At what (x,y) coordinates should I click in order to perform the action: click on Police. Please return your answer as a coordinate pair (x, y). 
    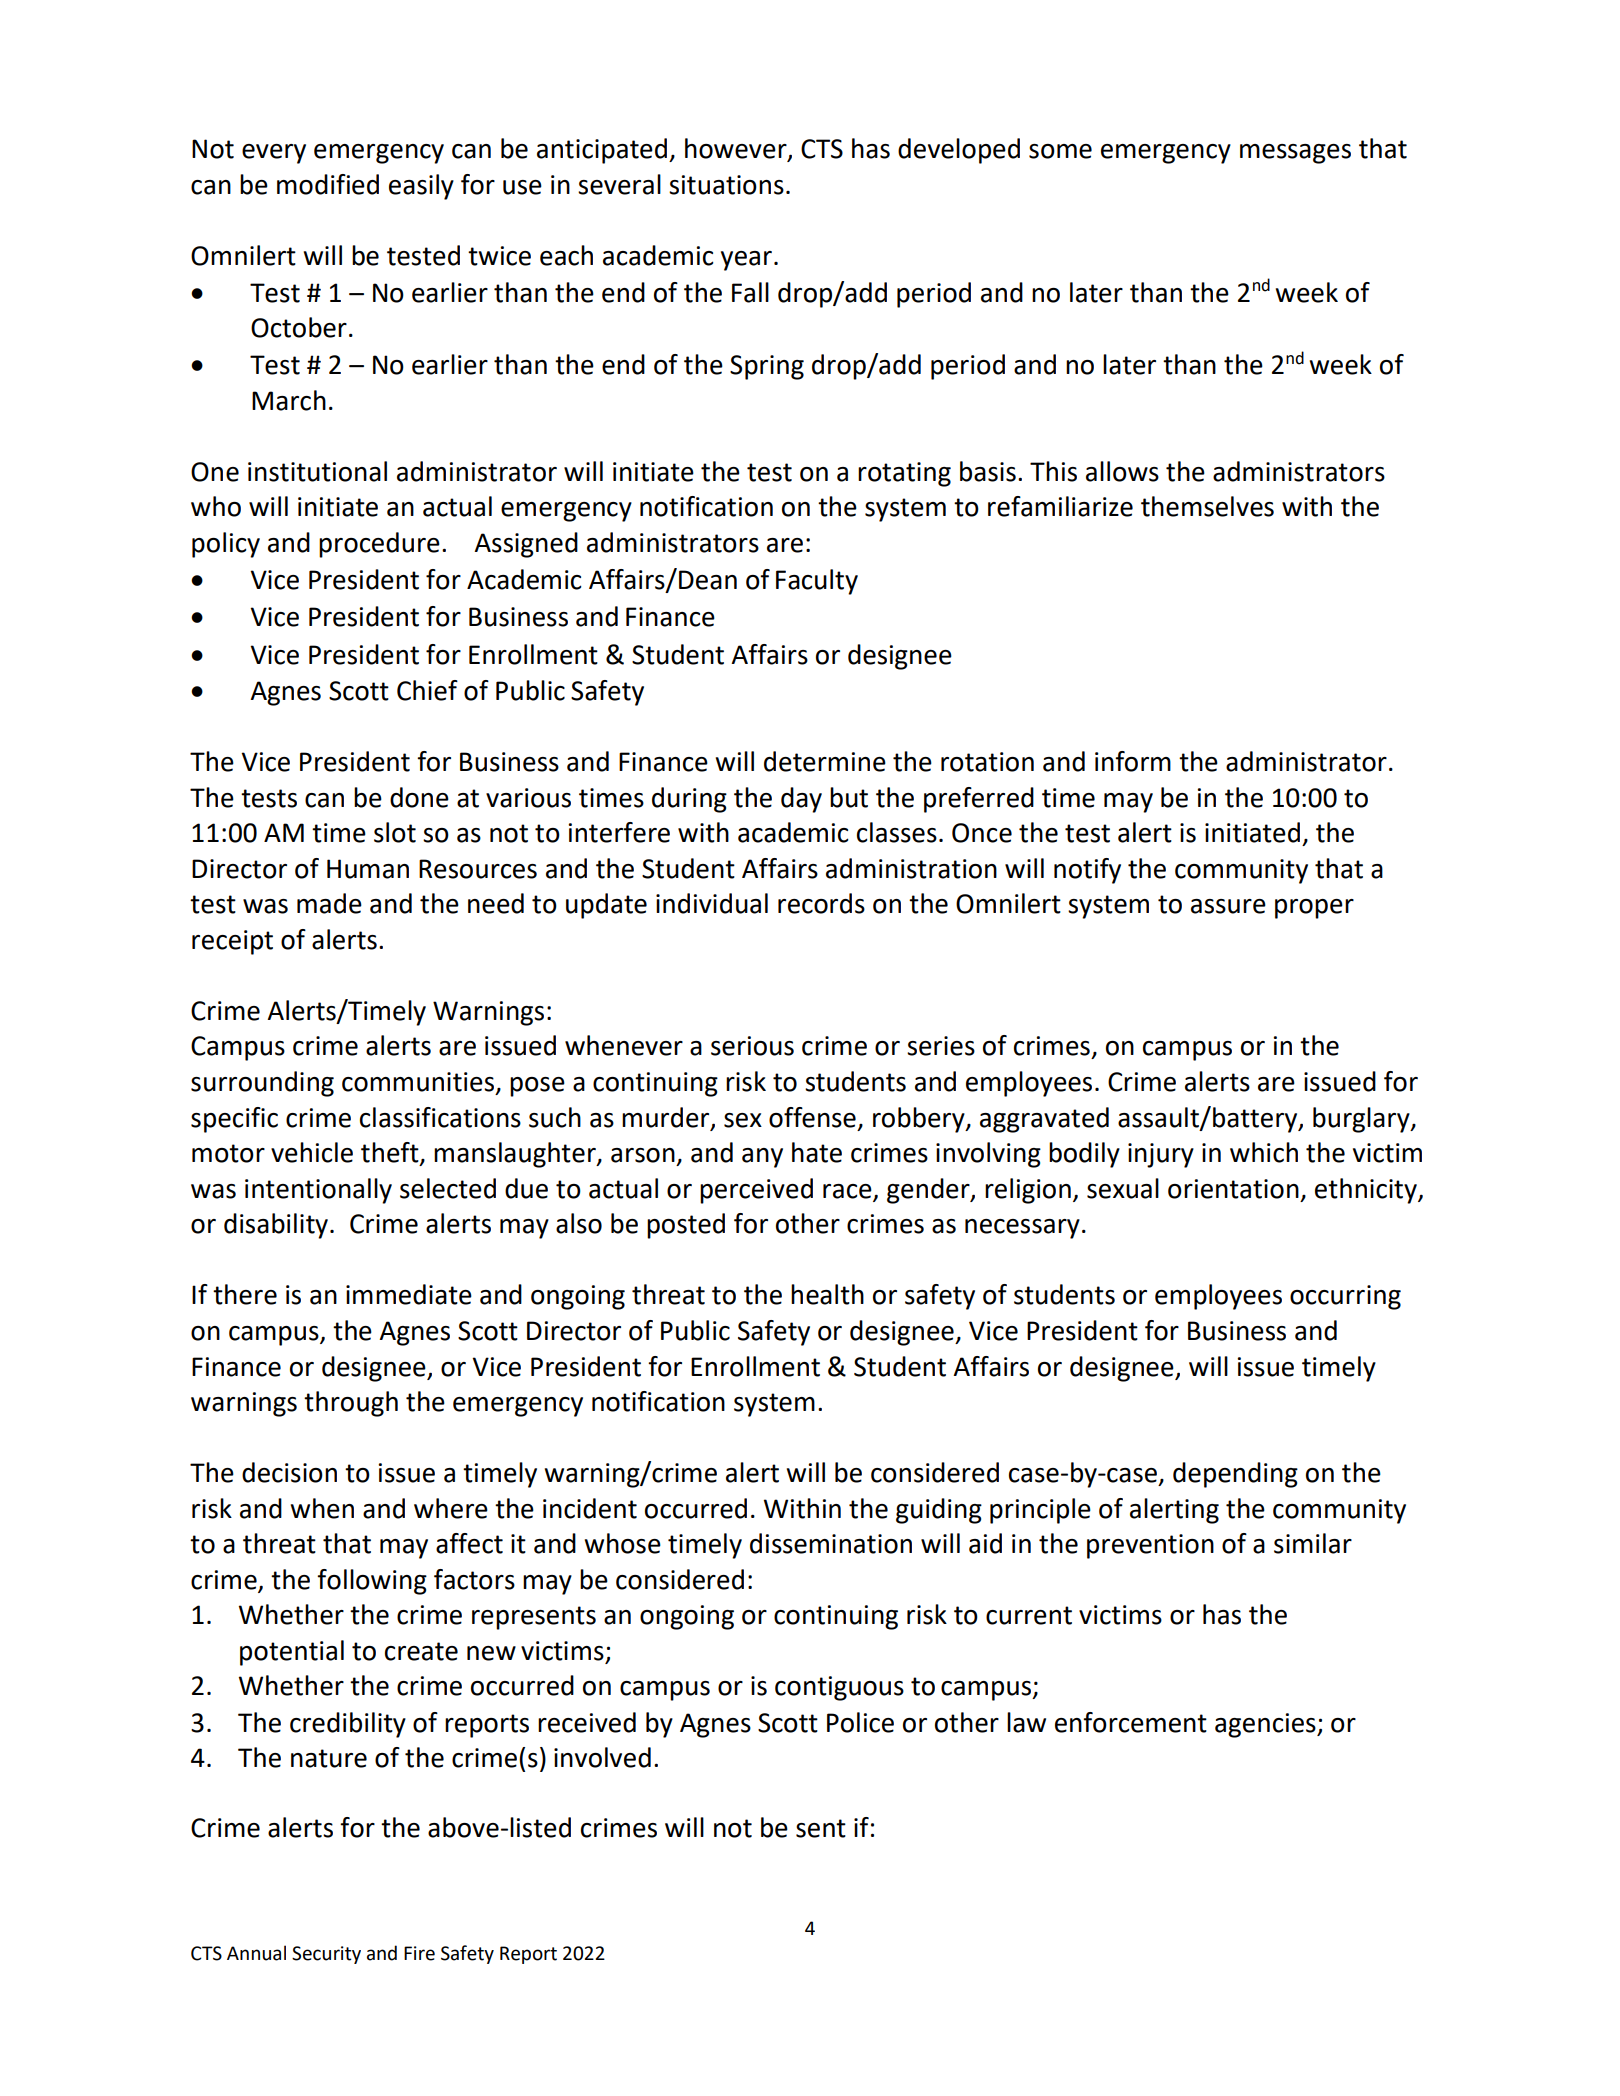
    Looking at the image, I should click on (860, 1722).
